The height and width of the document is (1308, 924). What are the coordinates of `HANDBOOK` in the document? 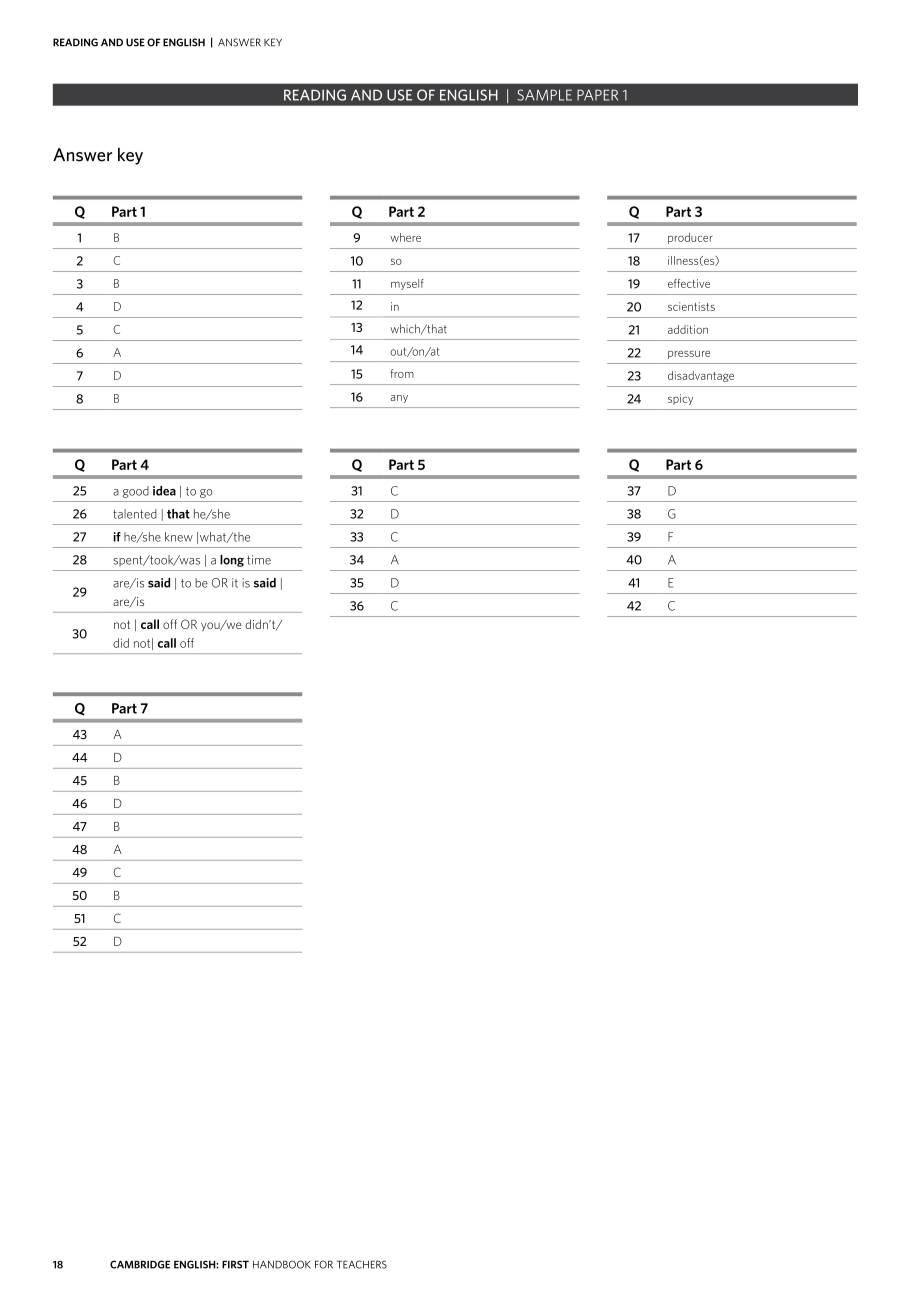 It's located at (282, 1264).
